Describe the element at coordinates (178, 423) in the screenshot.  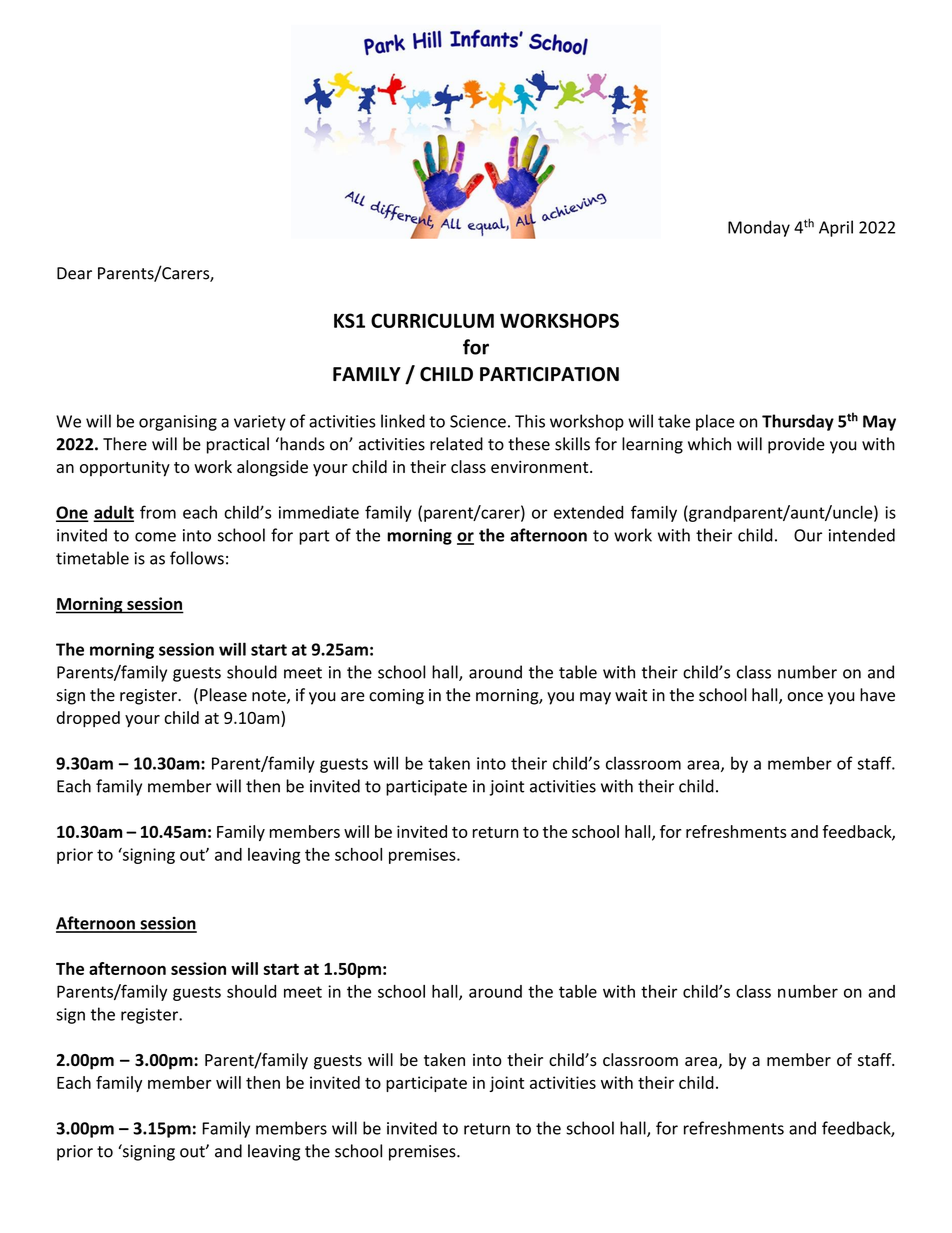
I see `organising` at that location.
